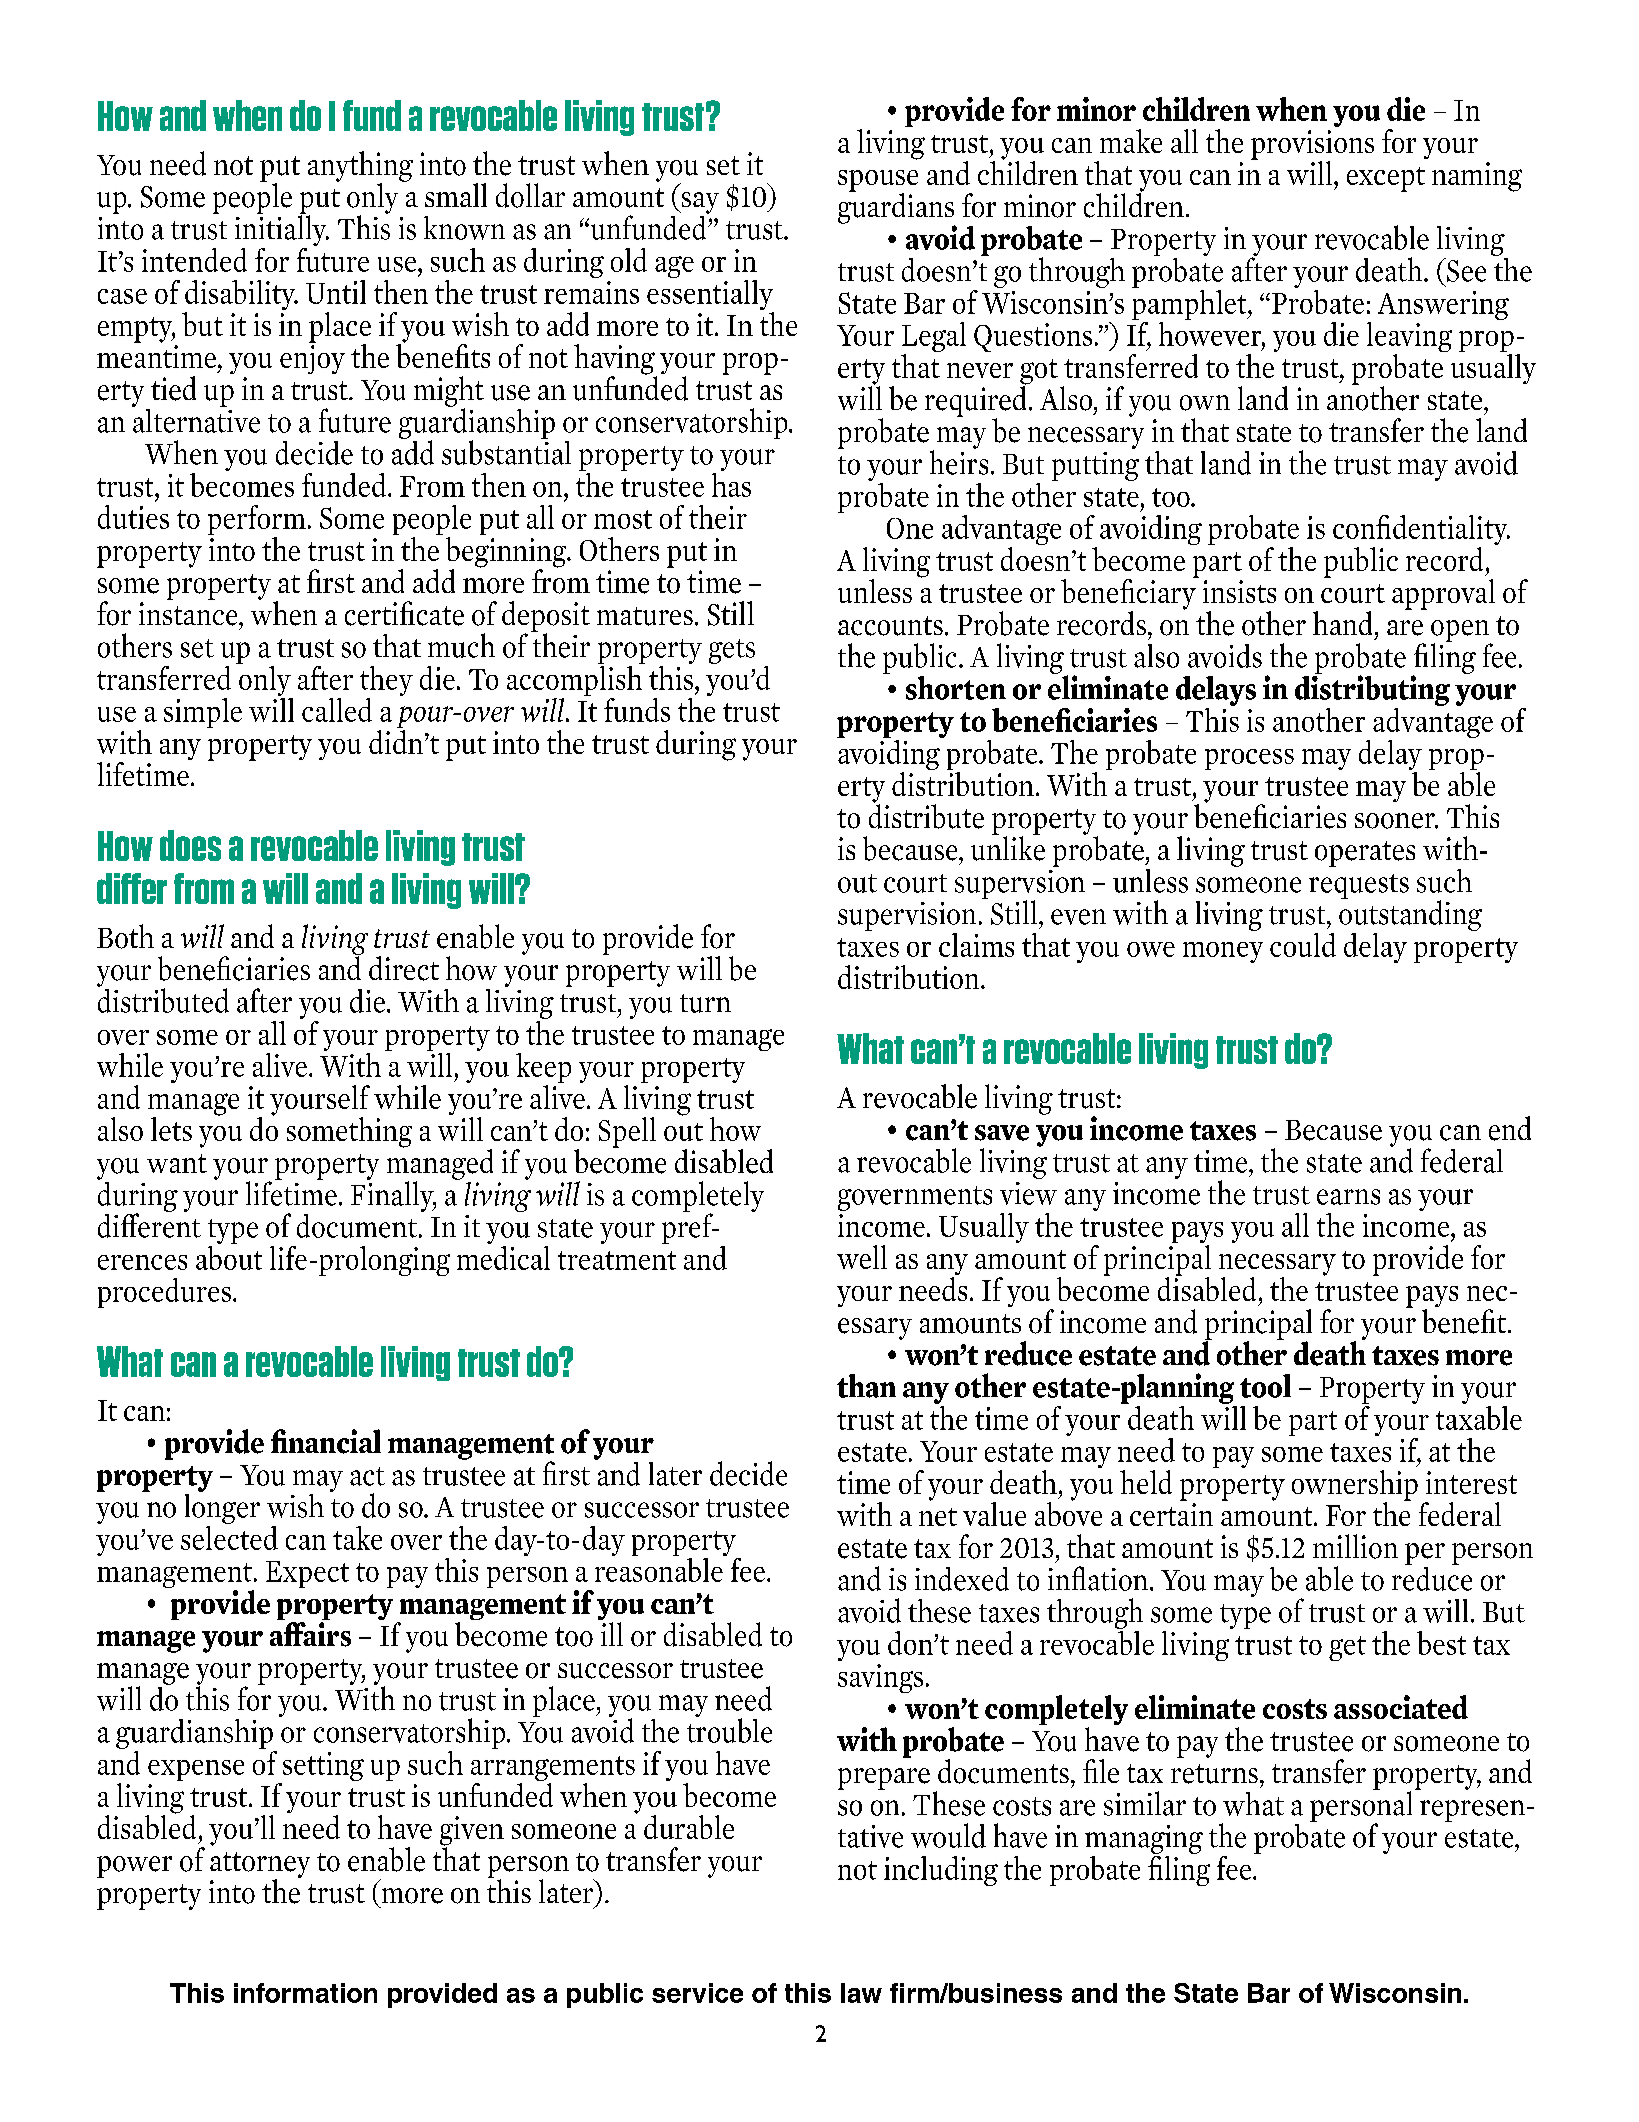 This screenshot has width=1639, height=2122. I want to click on information, so click(305, 1993).
